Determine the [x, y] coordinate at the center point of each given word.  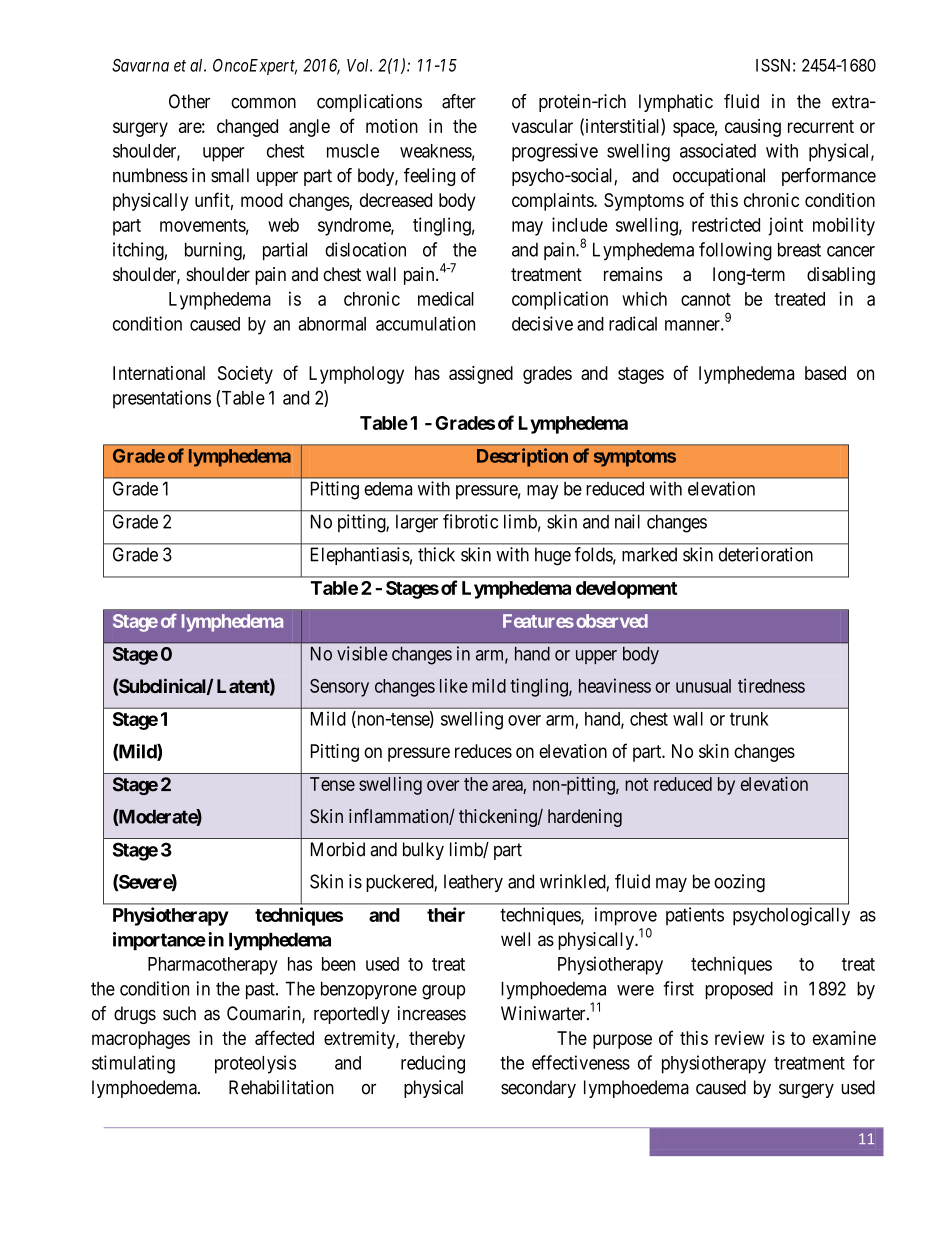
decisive [542, 323]
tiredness [771, 685]
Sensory [339, 688]
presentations [162, 399]
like [454, 685]
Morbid [338, 849]
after [459, 101]
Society [245, 375]
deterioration [766, 554]
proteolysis [255, 1064]
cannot [706, 299]
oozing [739, 883]
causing [753, 128]
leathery [473, 883]
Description [522, 457]
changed [247, 128]
